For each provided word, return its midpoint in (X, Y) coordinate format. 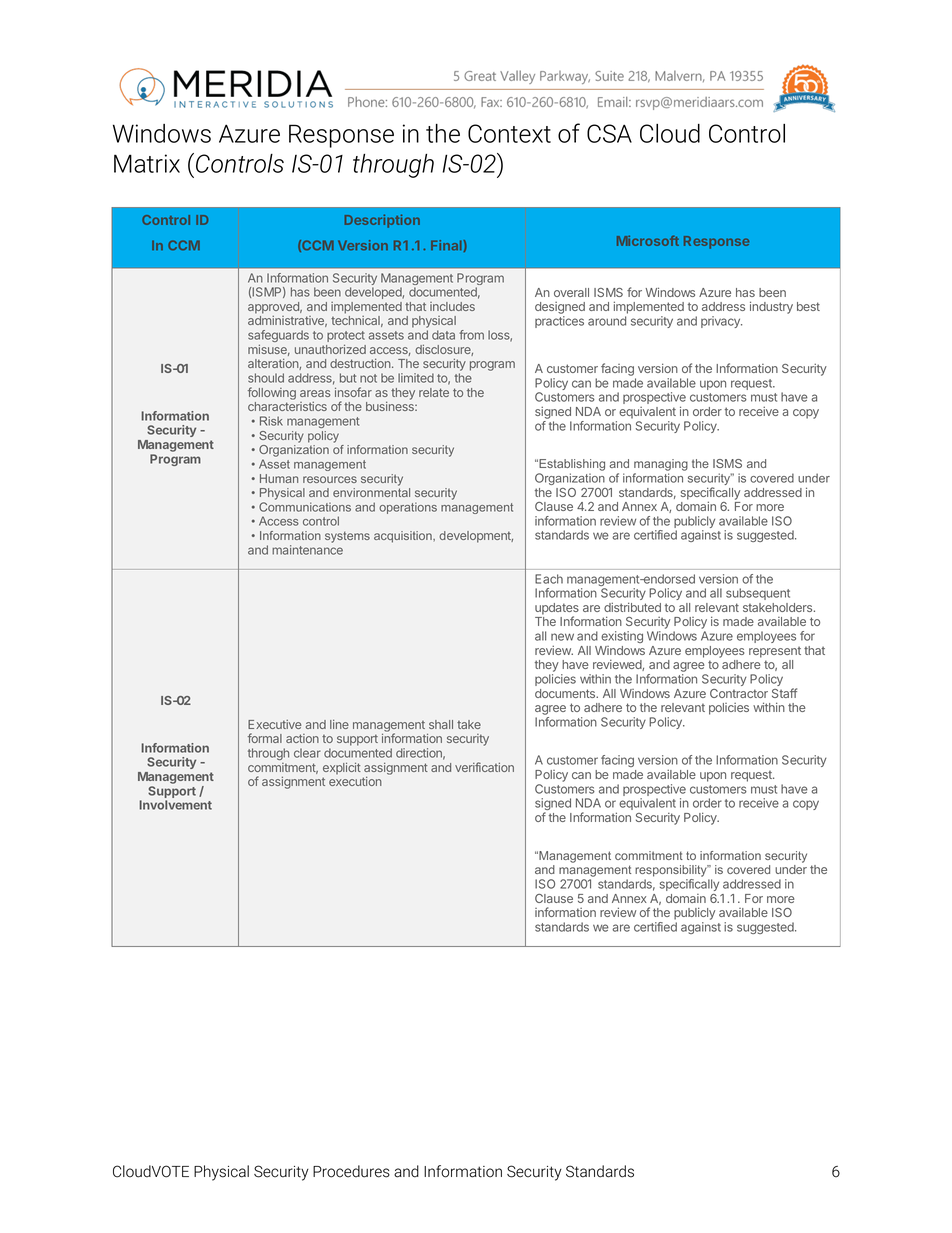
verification (484, 767)
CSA (609, 133)
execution (355, 781)
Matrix (147, 163)
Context (509, 133)
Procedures (351, 1171)
